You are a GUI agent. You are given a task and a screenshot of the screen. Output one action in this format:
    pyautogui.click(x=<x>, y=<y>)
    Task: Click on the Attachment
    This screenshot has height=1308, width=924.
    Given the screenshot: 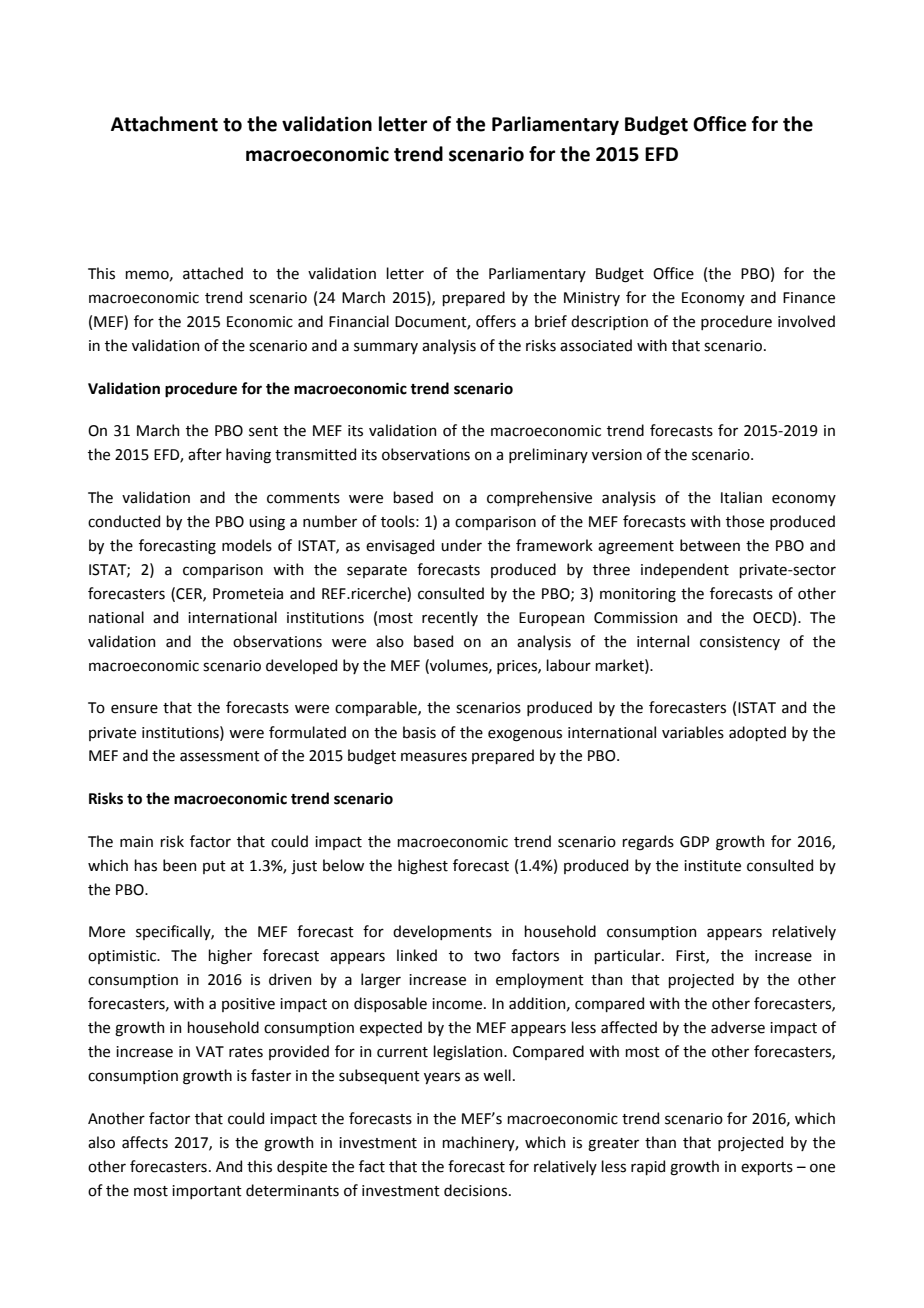 What is the action you would take?
    pyautogui.click(x=164, y=124)
